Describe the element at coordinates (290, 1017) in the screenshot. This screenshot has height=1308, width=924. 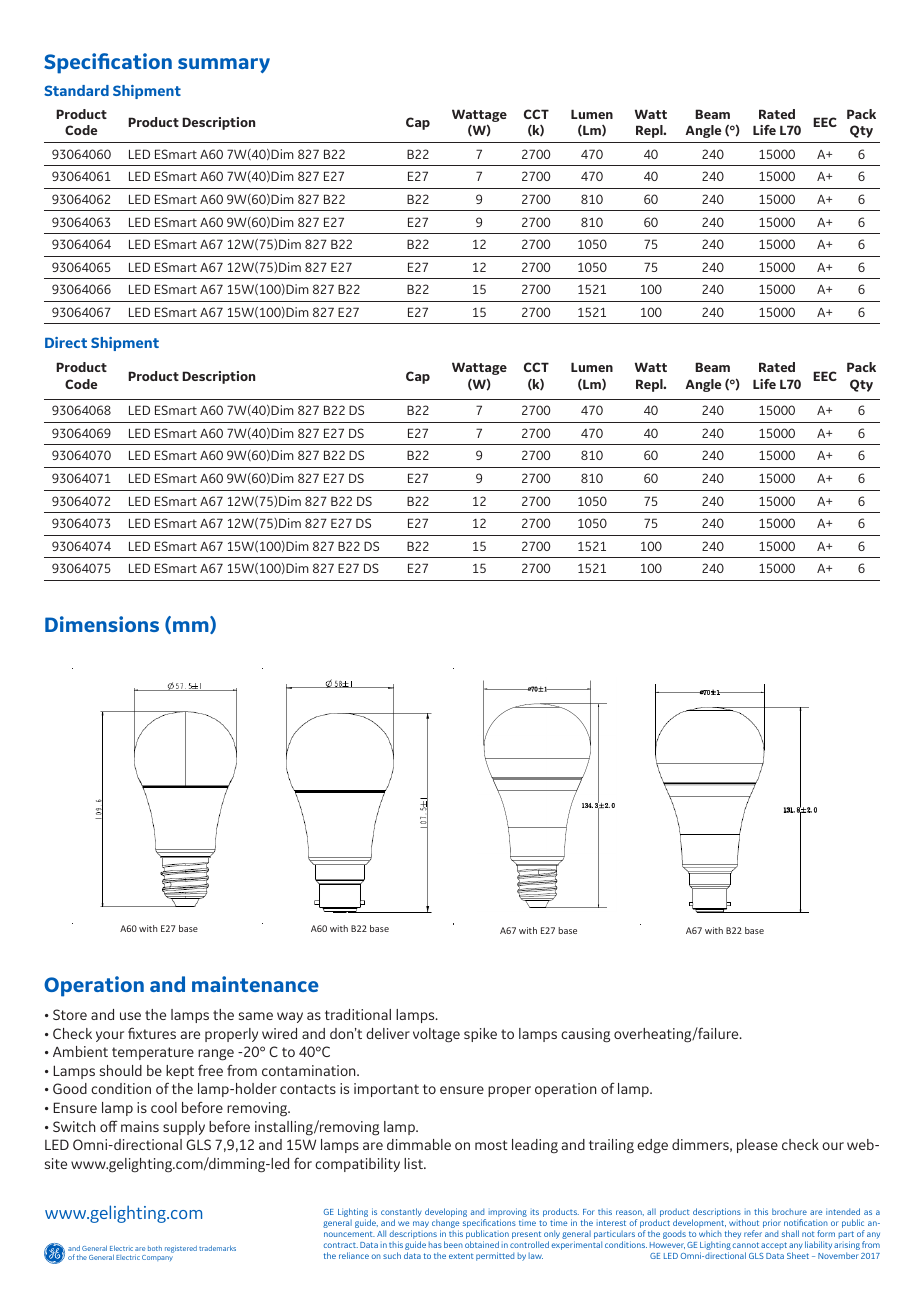
I see `way` at that location.
